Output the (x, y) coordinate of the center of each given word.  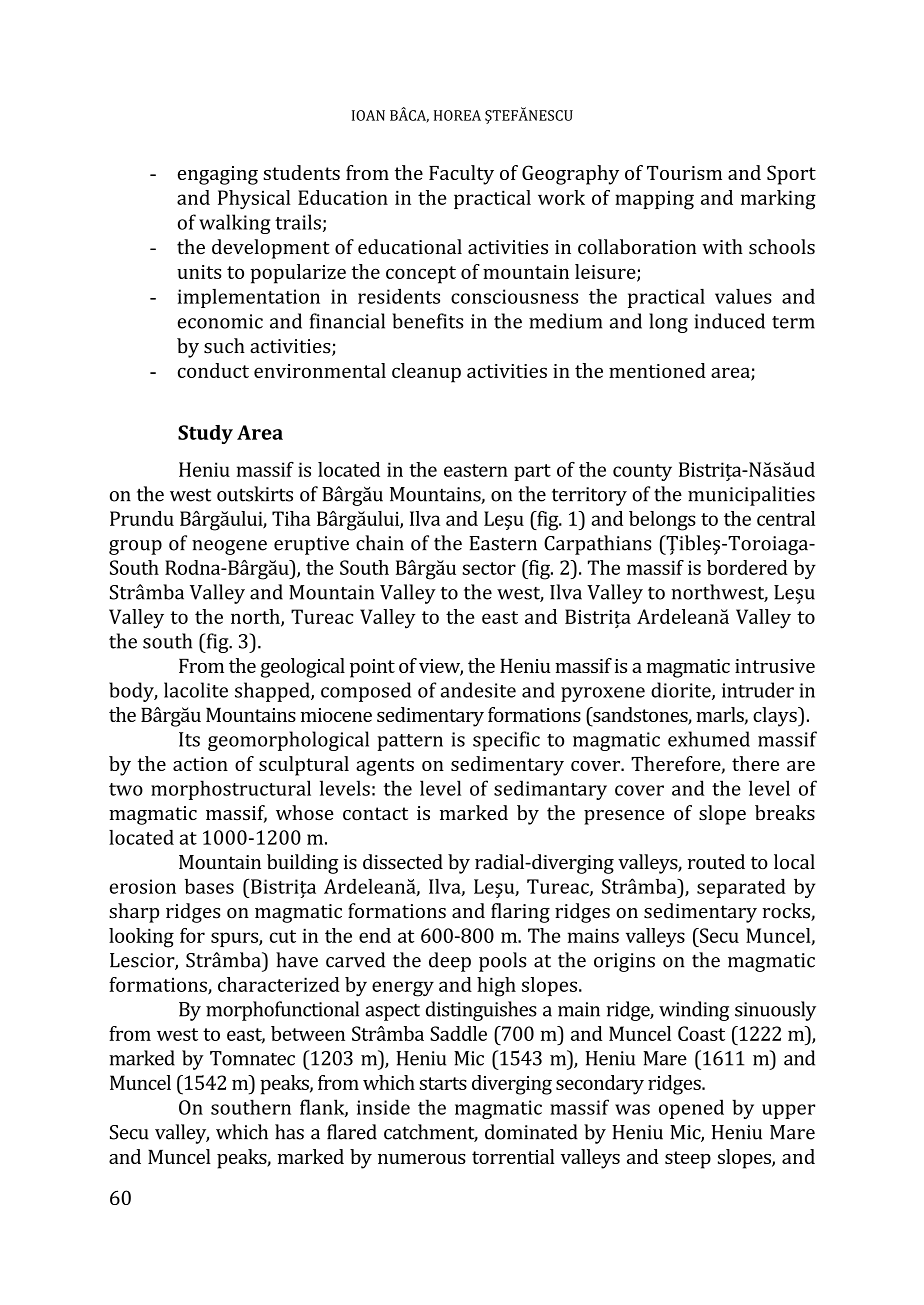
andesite (478, 690)
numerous (422, 1159)
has (289, 1132)
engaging (218, 175)
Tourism (684, 173)
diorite (682, 691)
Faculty (461, 175)
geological (303, 668)
